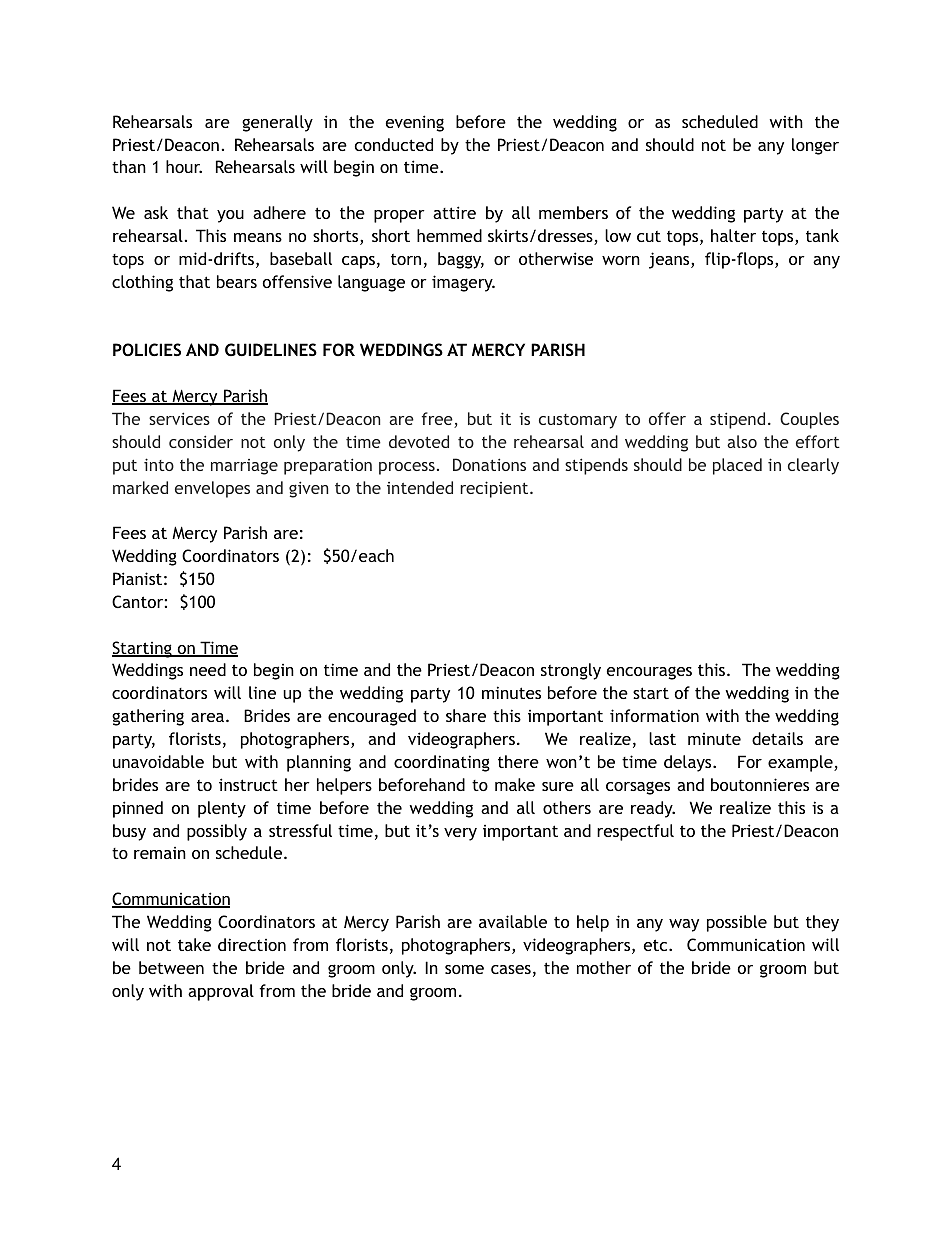 The height and width of the page is (1233, 952). What do you see at coordinates (442, 763) in the page?
I see `coordinating` at bounding box center [442, 763].
